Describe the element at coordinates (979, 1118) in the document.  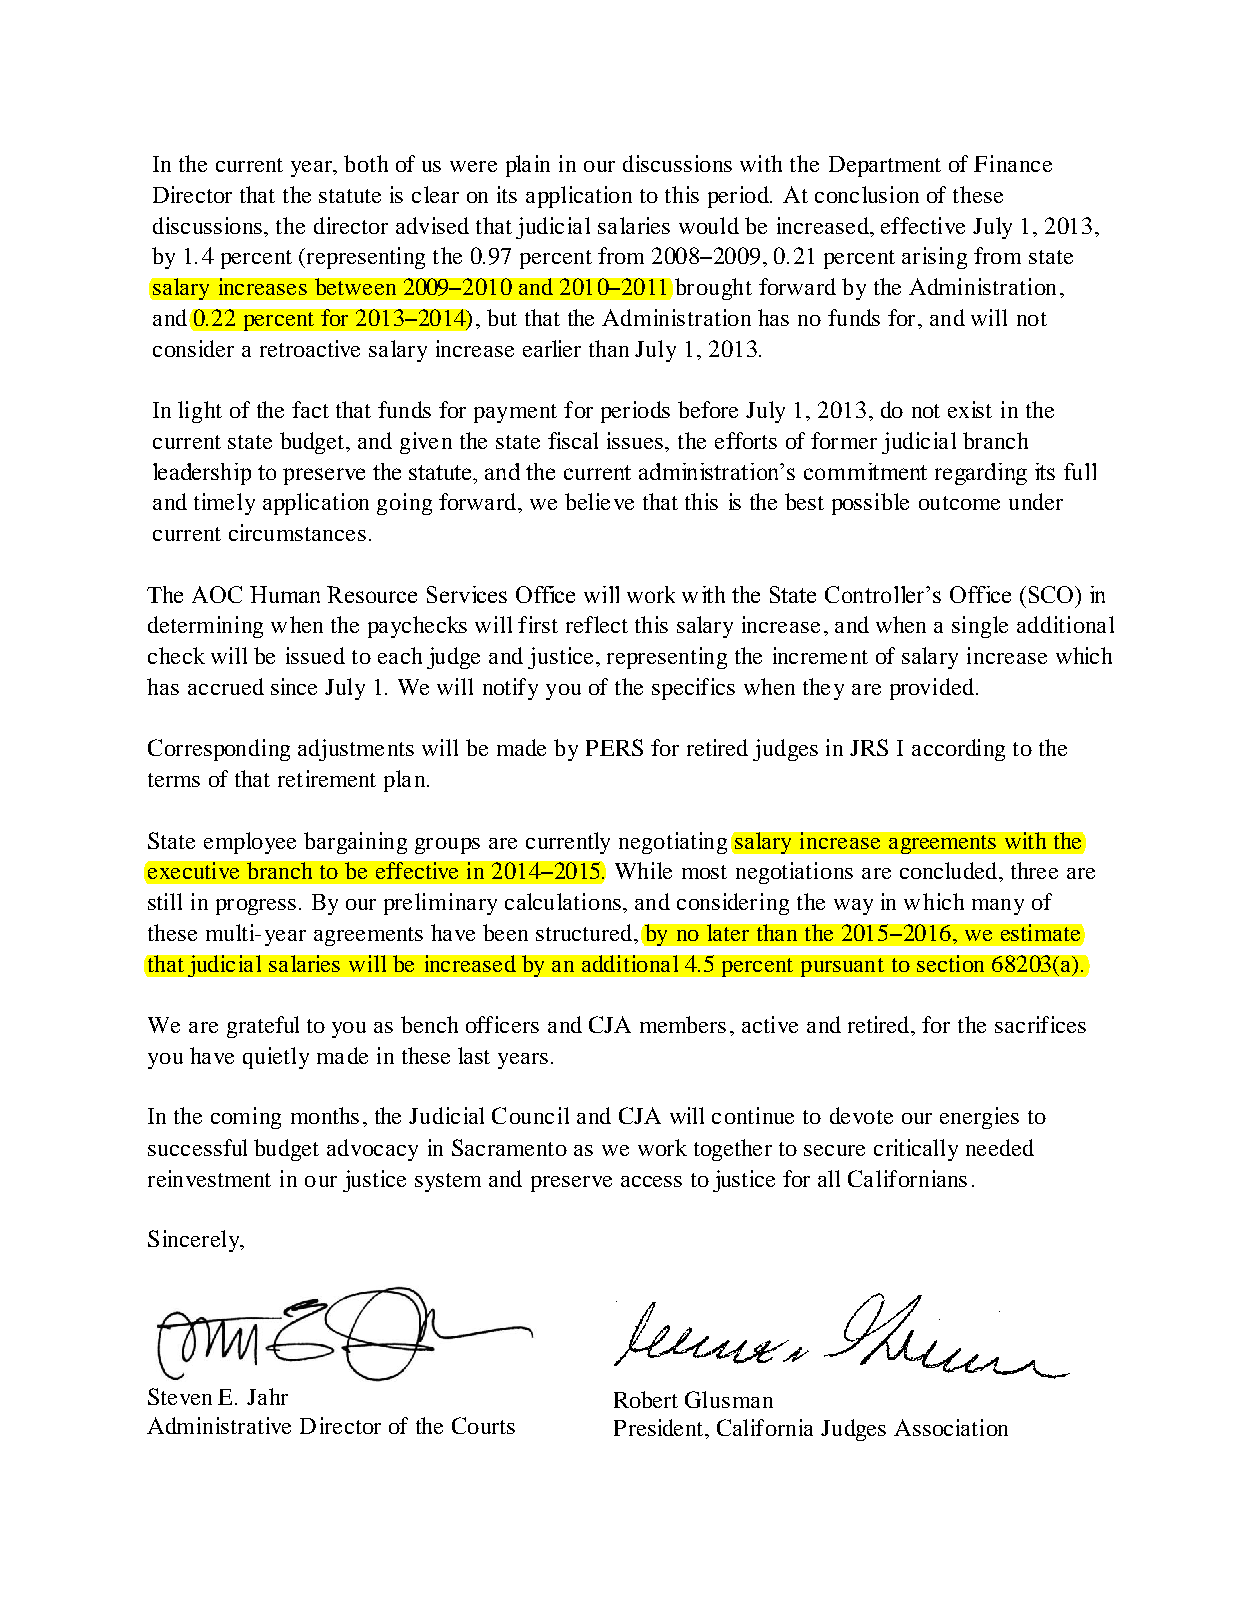
I see `energies` at that location.
